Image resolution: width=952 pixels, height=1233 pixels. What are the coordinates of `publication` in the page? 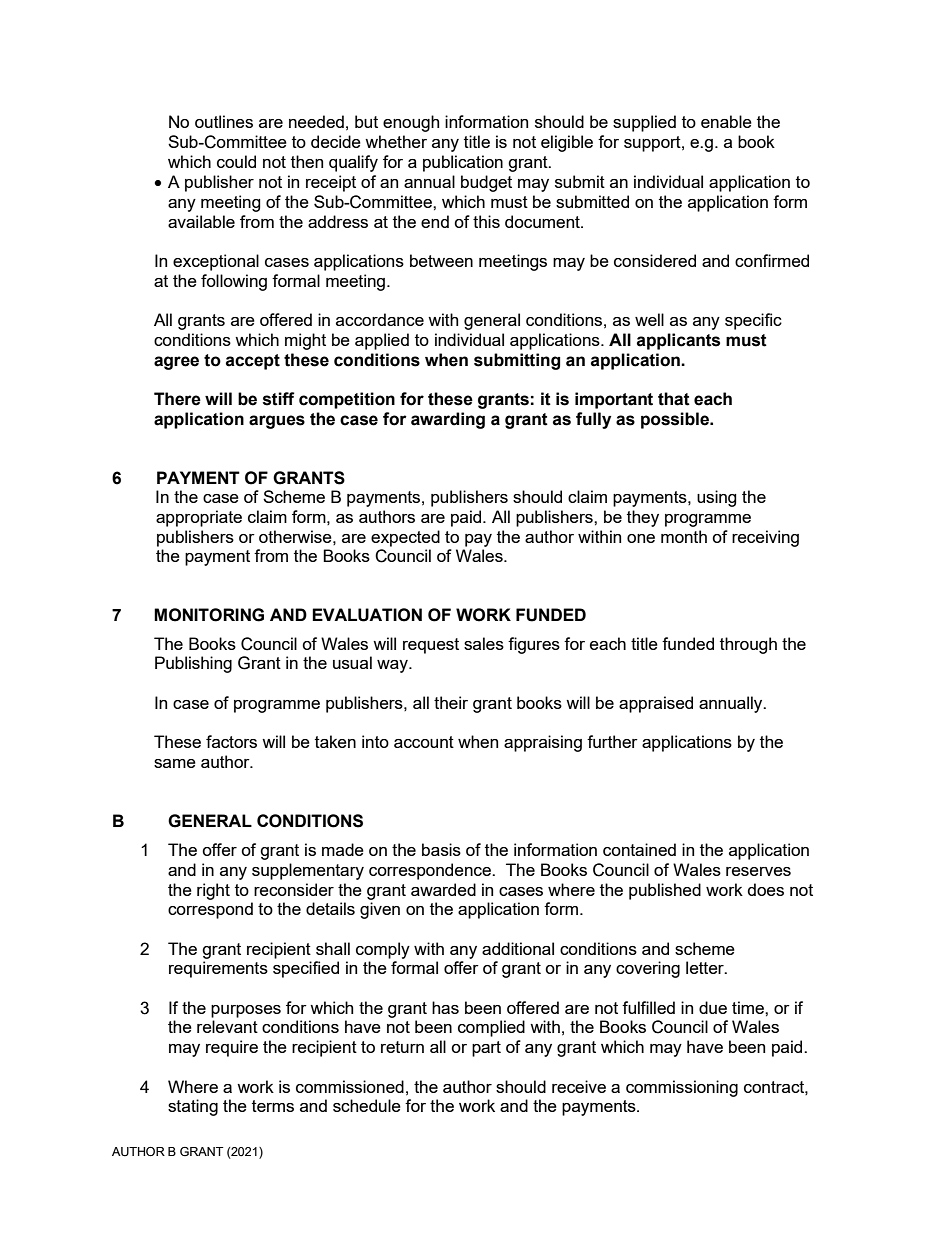 It's located at (463, 163).
